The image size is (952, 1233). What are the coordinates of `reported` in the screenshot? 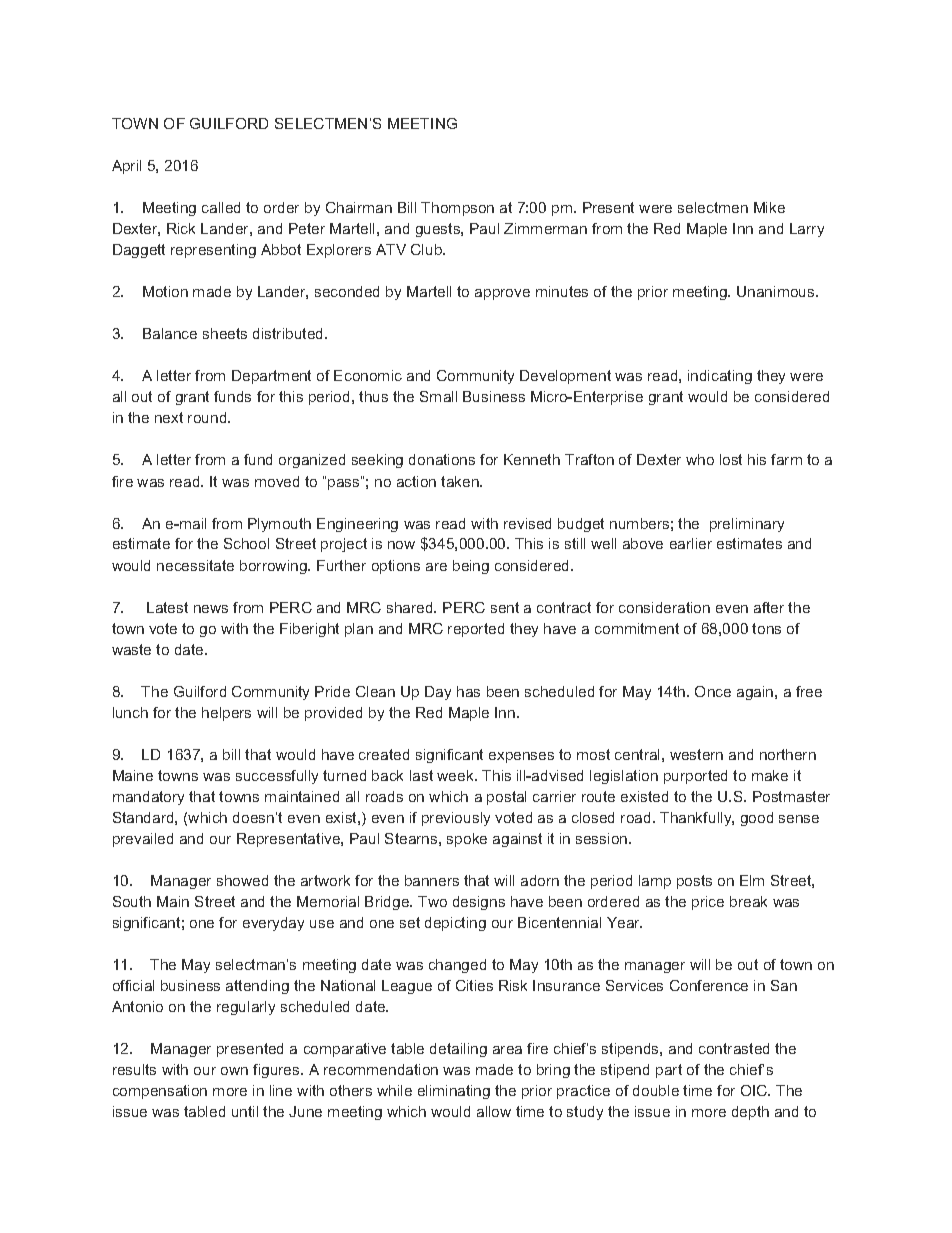 It's located at (476, 630).
